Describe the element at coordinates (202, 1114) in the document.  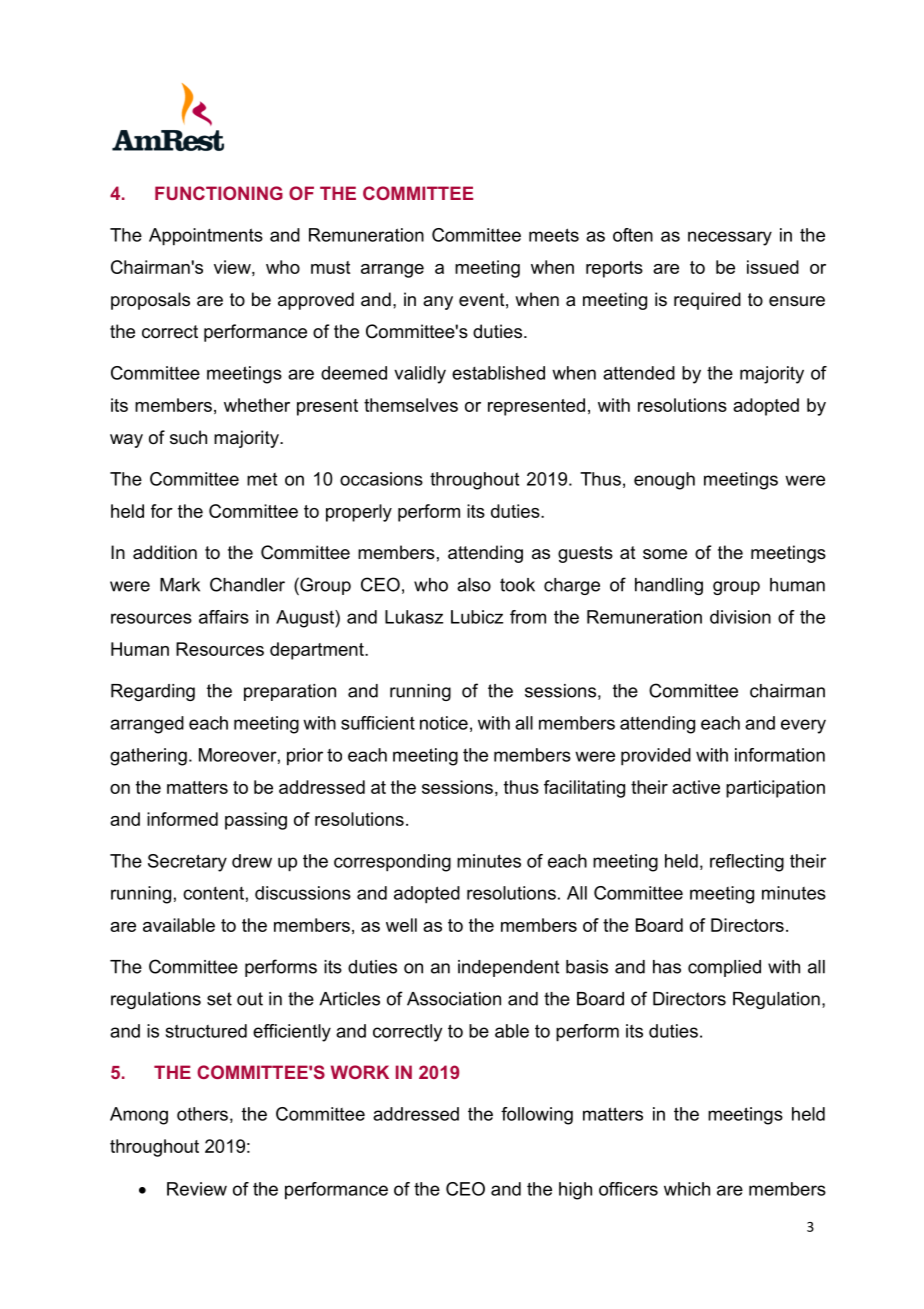
I see `others` at that location.
